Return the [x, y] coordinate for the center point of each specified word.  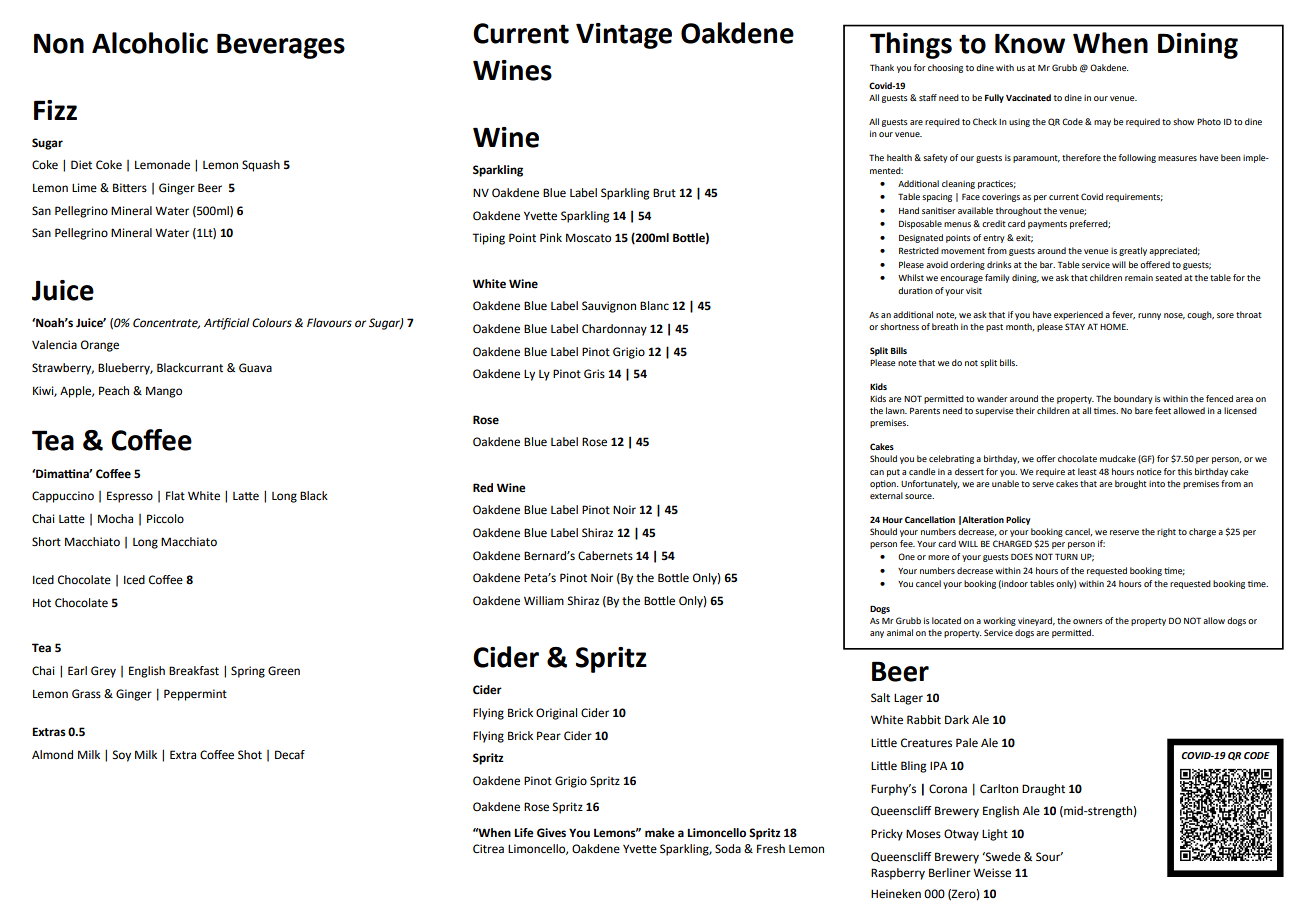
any [877, 634]
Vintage [624, 36]
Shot [250, 755]
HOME [1114, 326]
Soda [728, 849]
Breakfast [194, 671]
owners [1088, 621]
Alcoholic [150, 43]
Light [995, 835]
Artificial [227, 324]
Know [1030, 44]
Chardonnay [614, 330]
